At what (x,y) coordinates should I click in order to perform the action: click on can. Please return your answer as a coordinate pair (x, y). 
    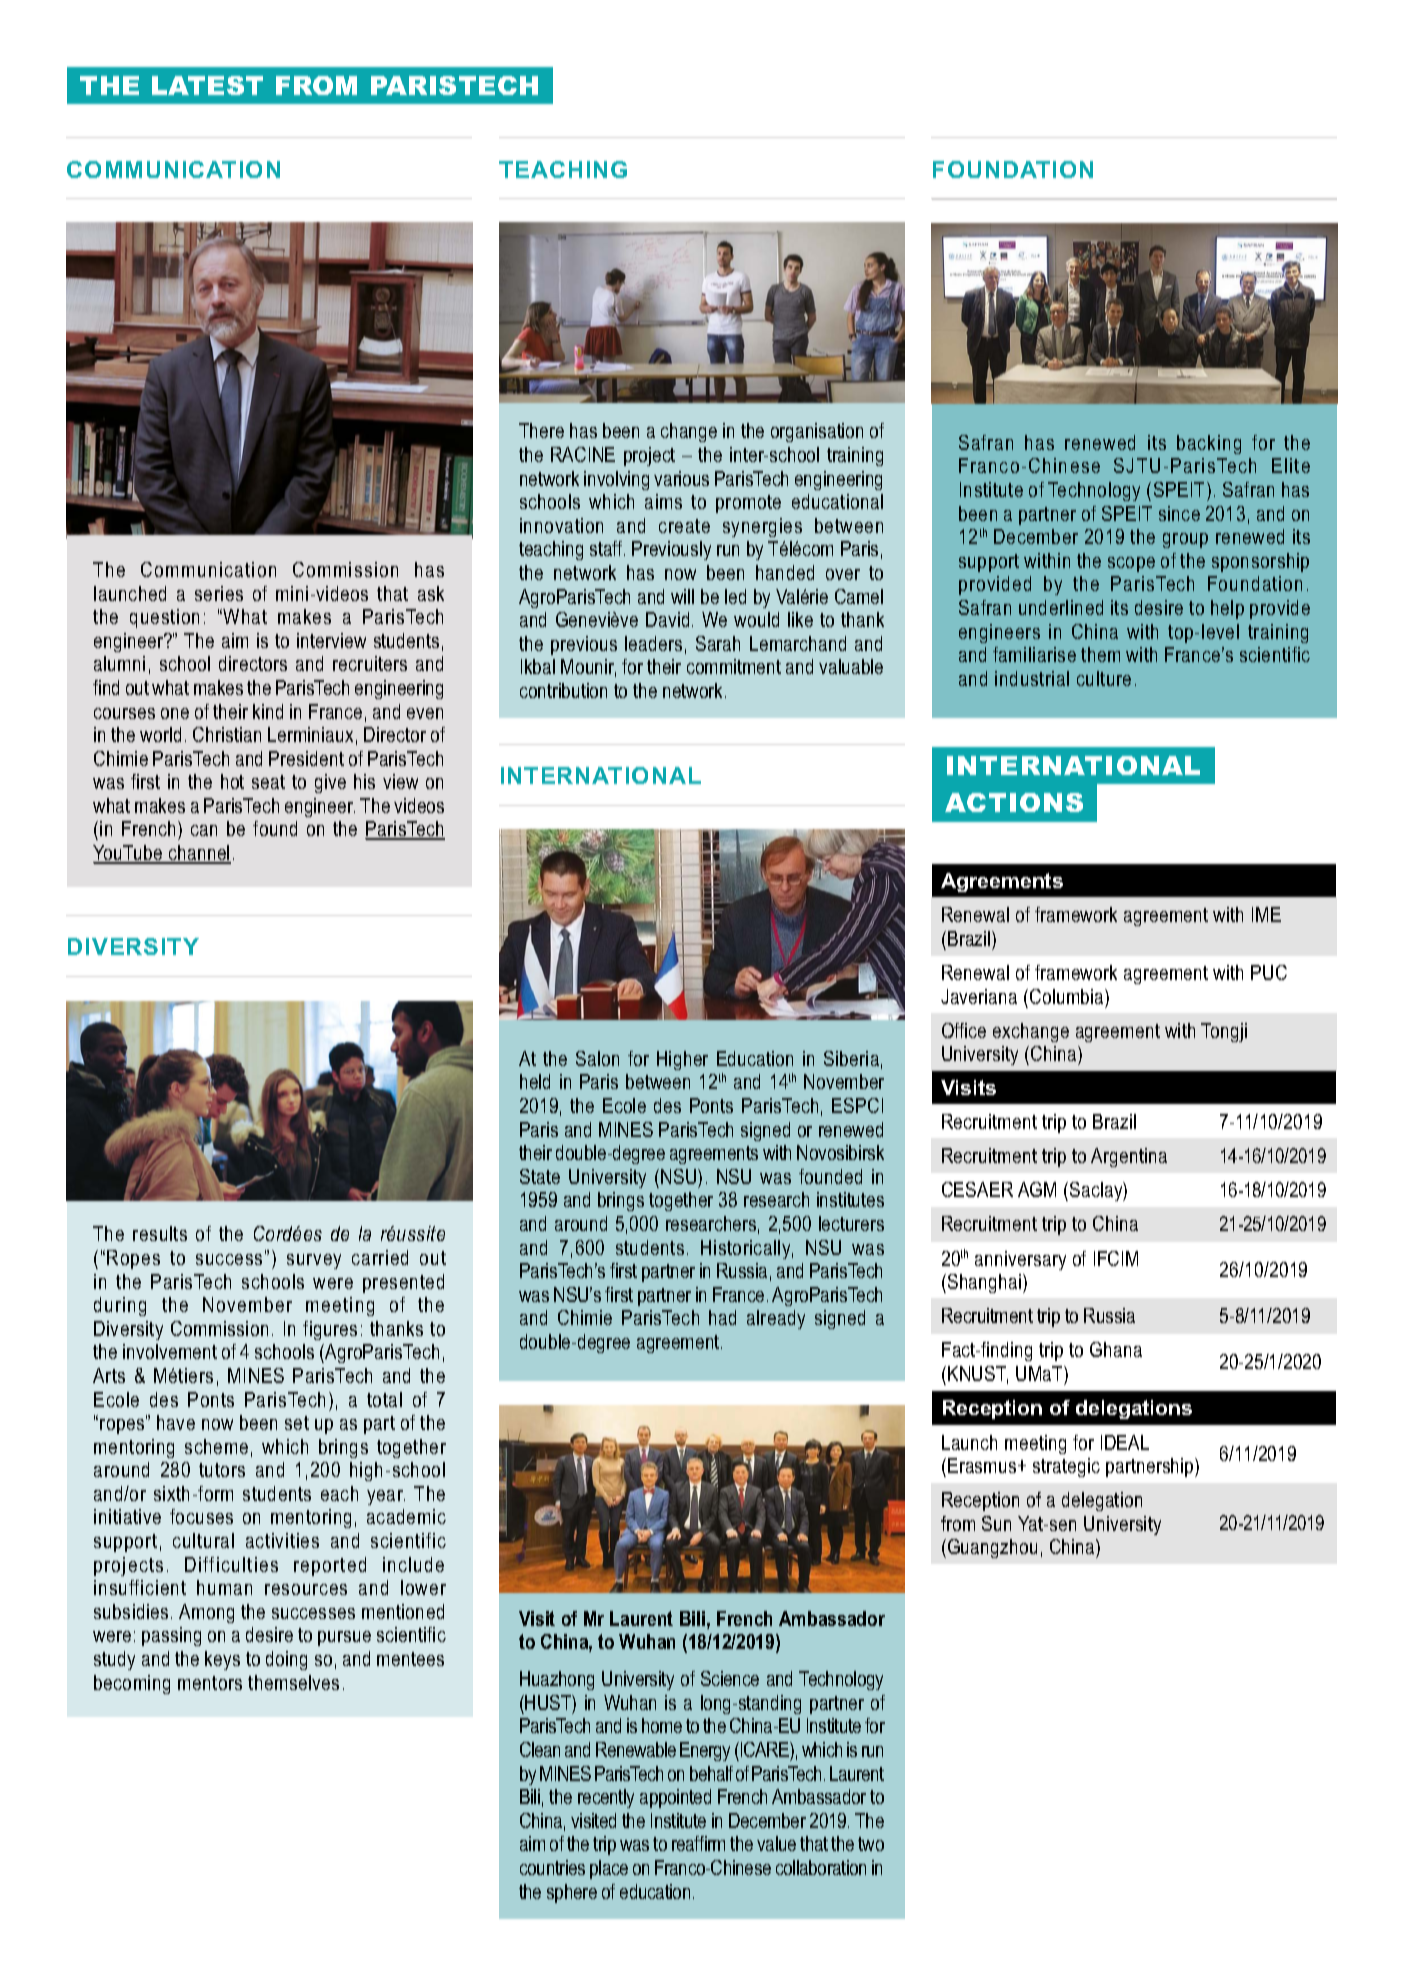
    Looking at the image, I should click on (204, 830).
